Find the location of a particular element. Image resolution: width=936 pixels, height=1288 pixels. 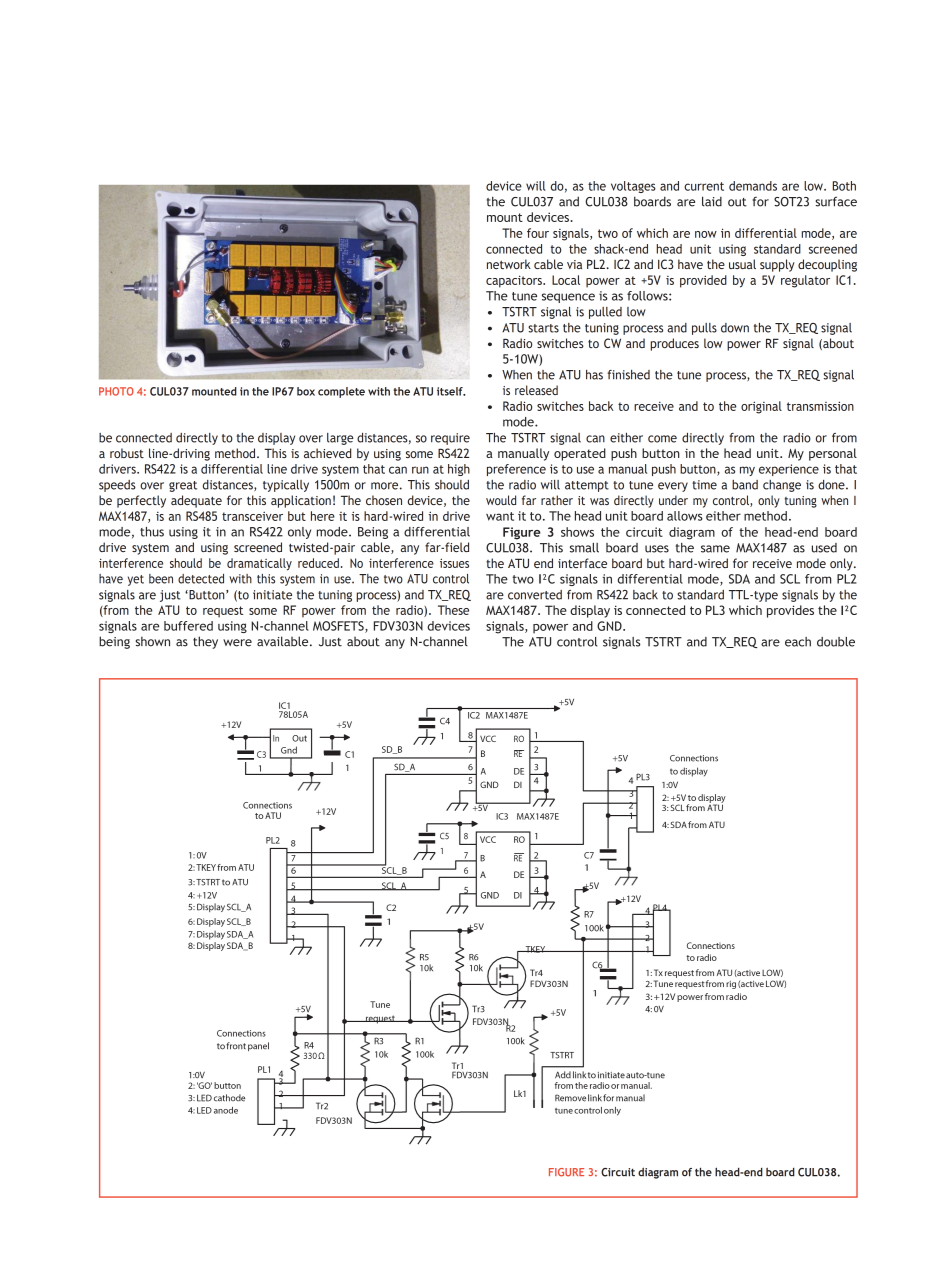

four is located at coordinates (538, 233).
